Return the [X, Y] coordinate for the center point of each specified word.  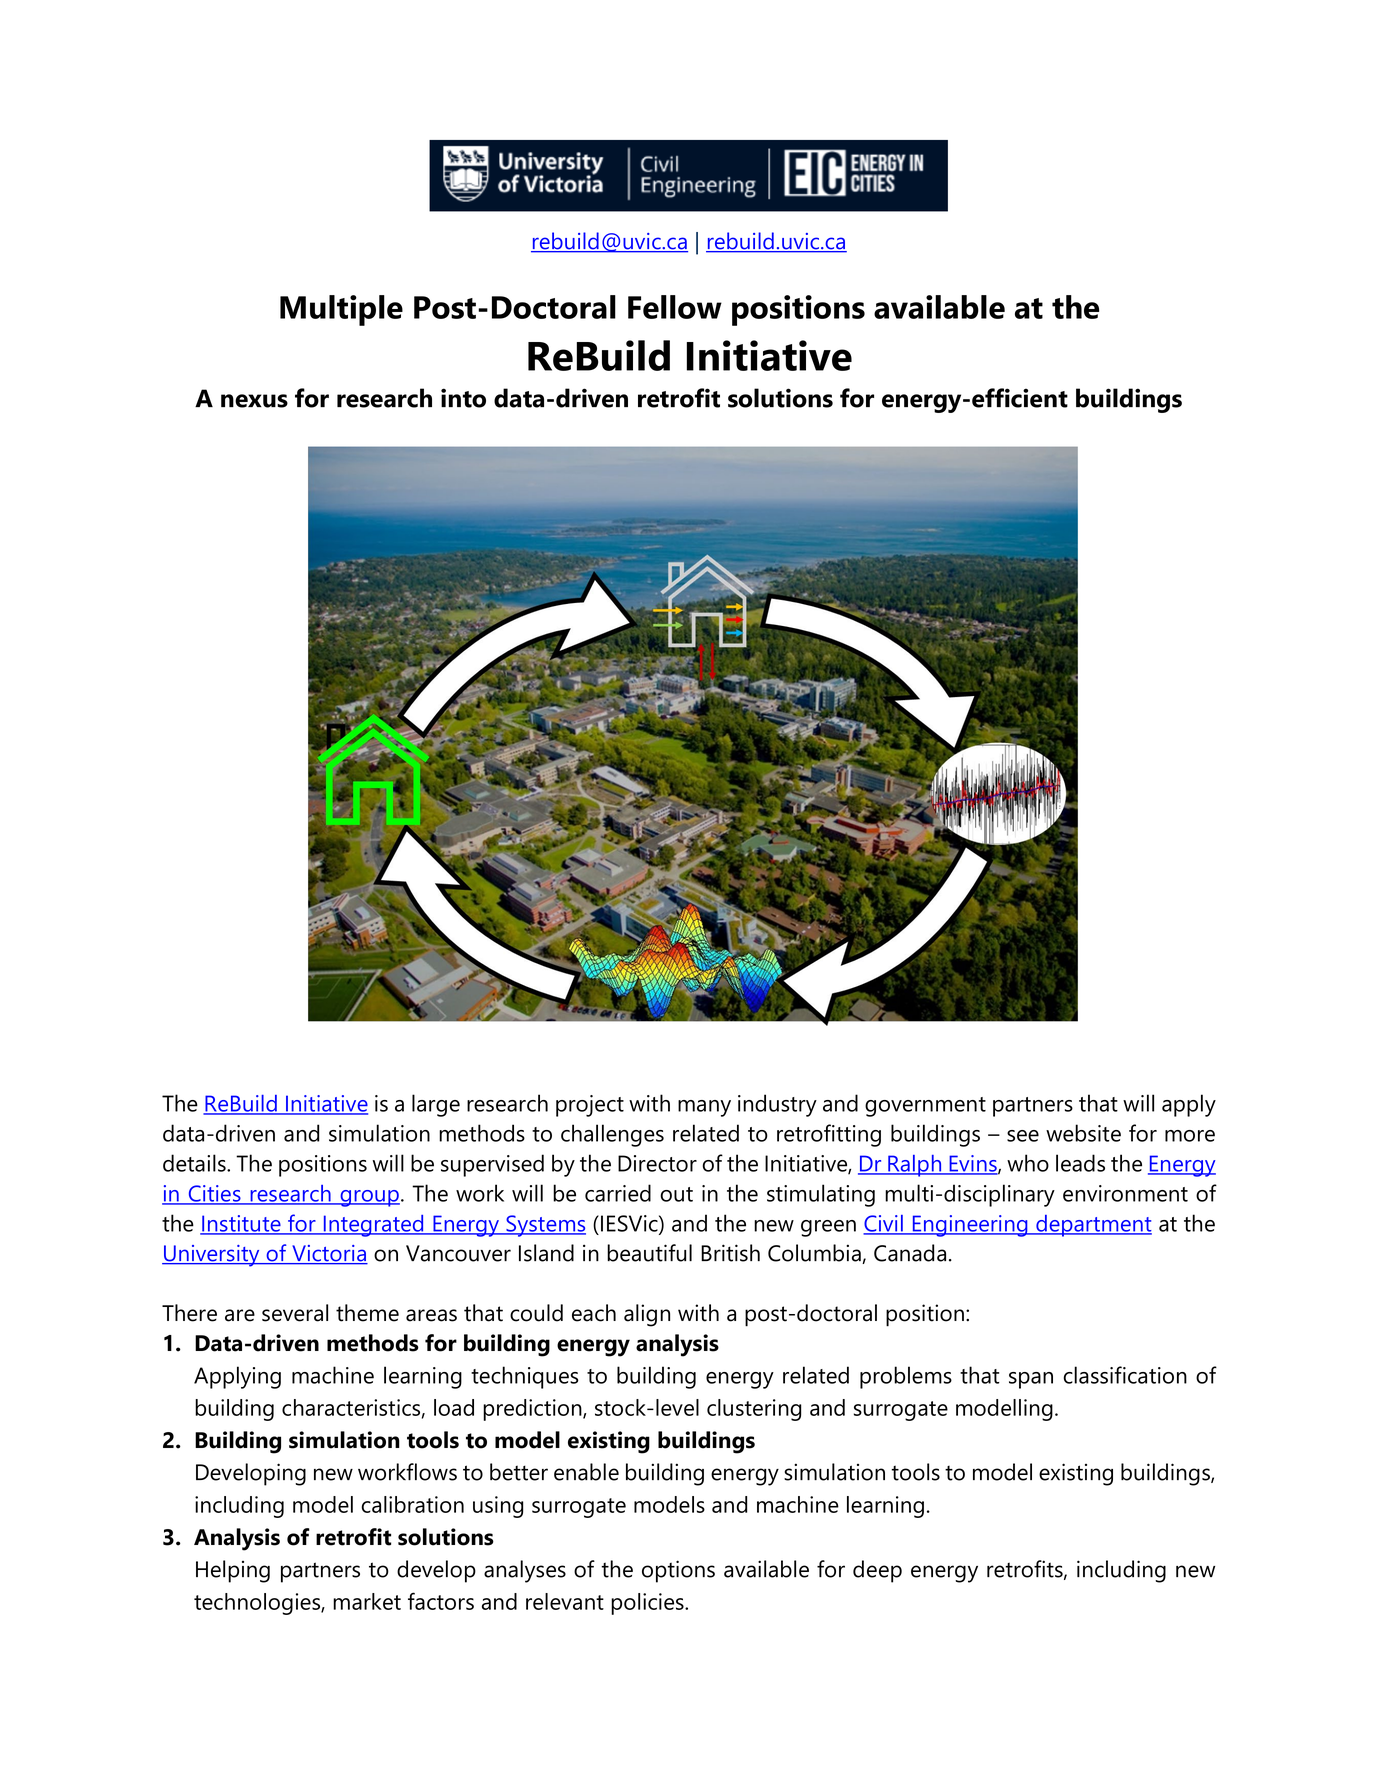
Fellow [675, 307]
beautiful [649, 1253]
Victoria [329, 1254]
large [436, 1105]
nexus [254, 401]
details [195, 1163]
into [463, 398]
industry [777, 1105]
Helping [233, 1571]
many [704, 1108]
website [1083, 1133]
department [1093, 1226]
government [925, 1107]
